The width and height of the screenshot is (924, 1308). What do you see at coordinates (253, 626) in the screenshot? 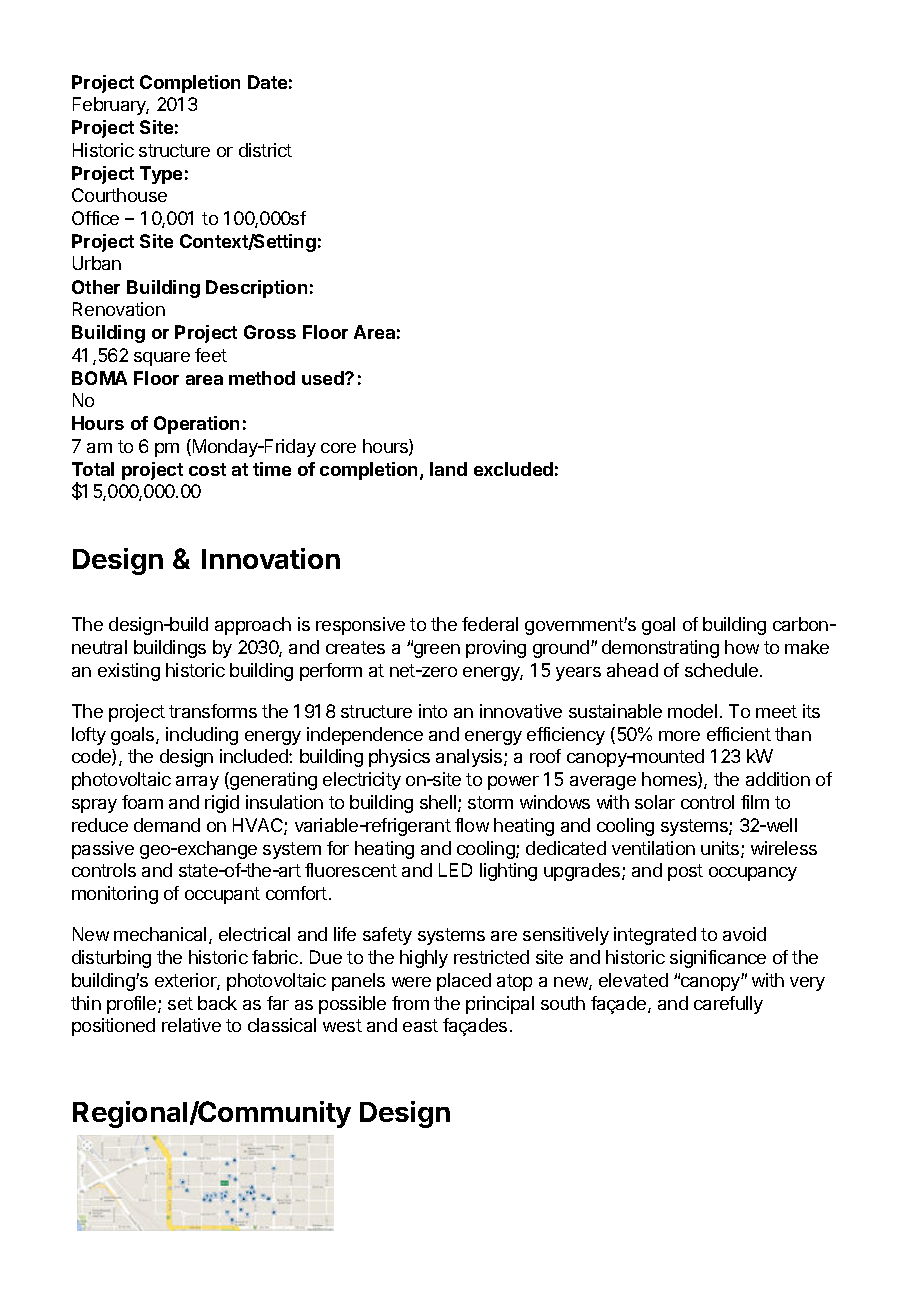
I see `approach` at bounding box center [253, 626].
